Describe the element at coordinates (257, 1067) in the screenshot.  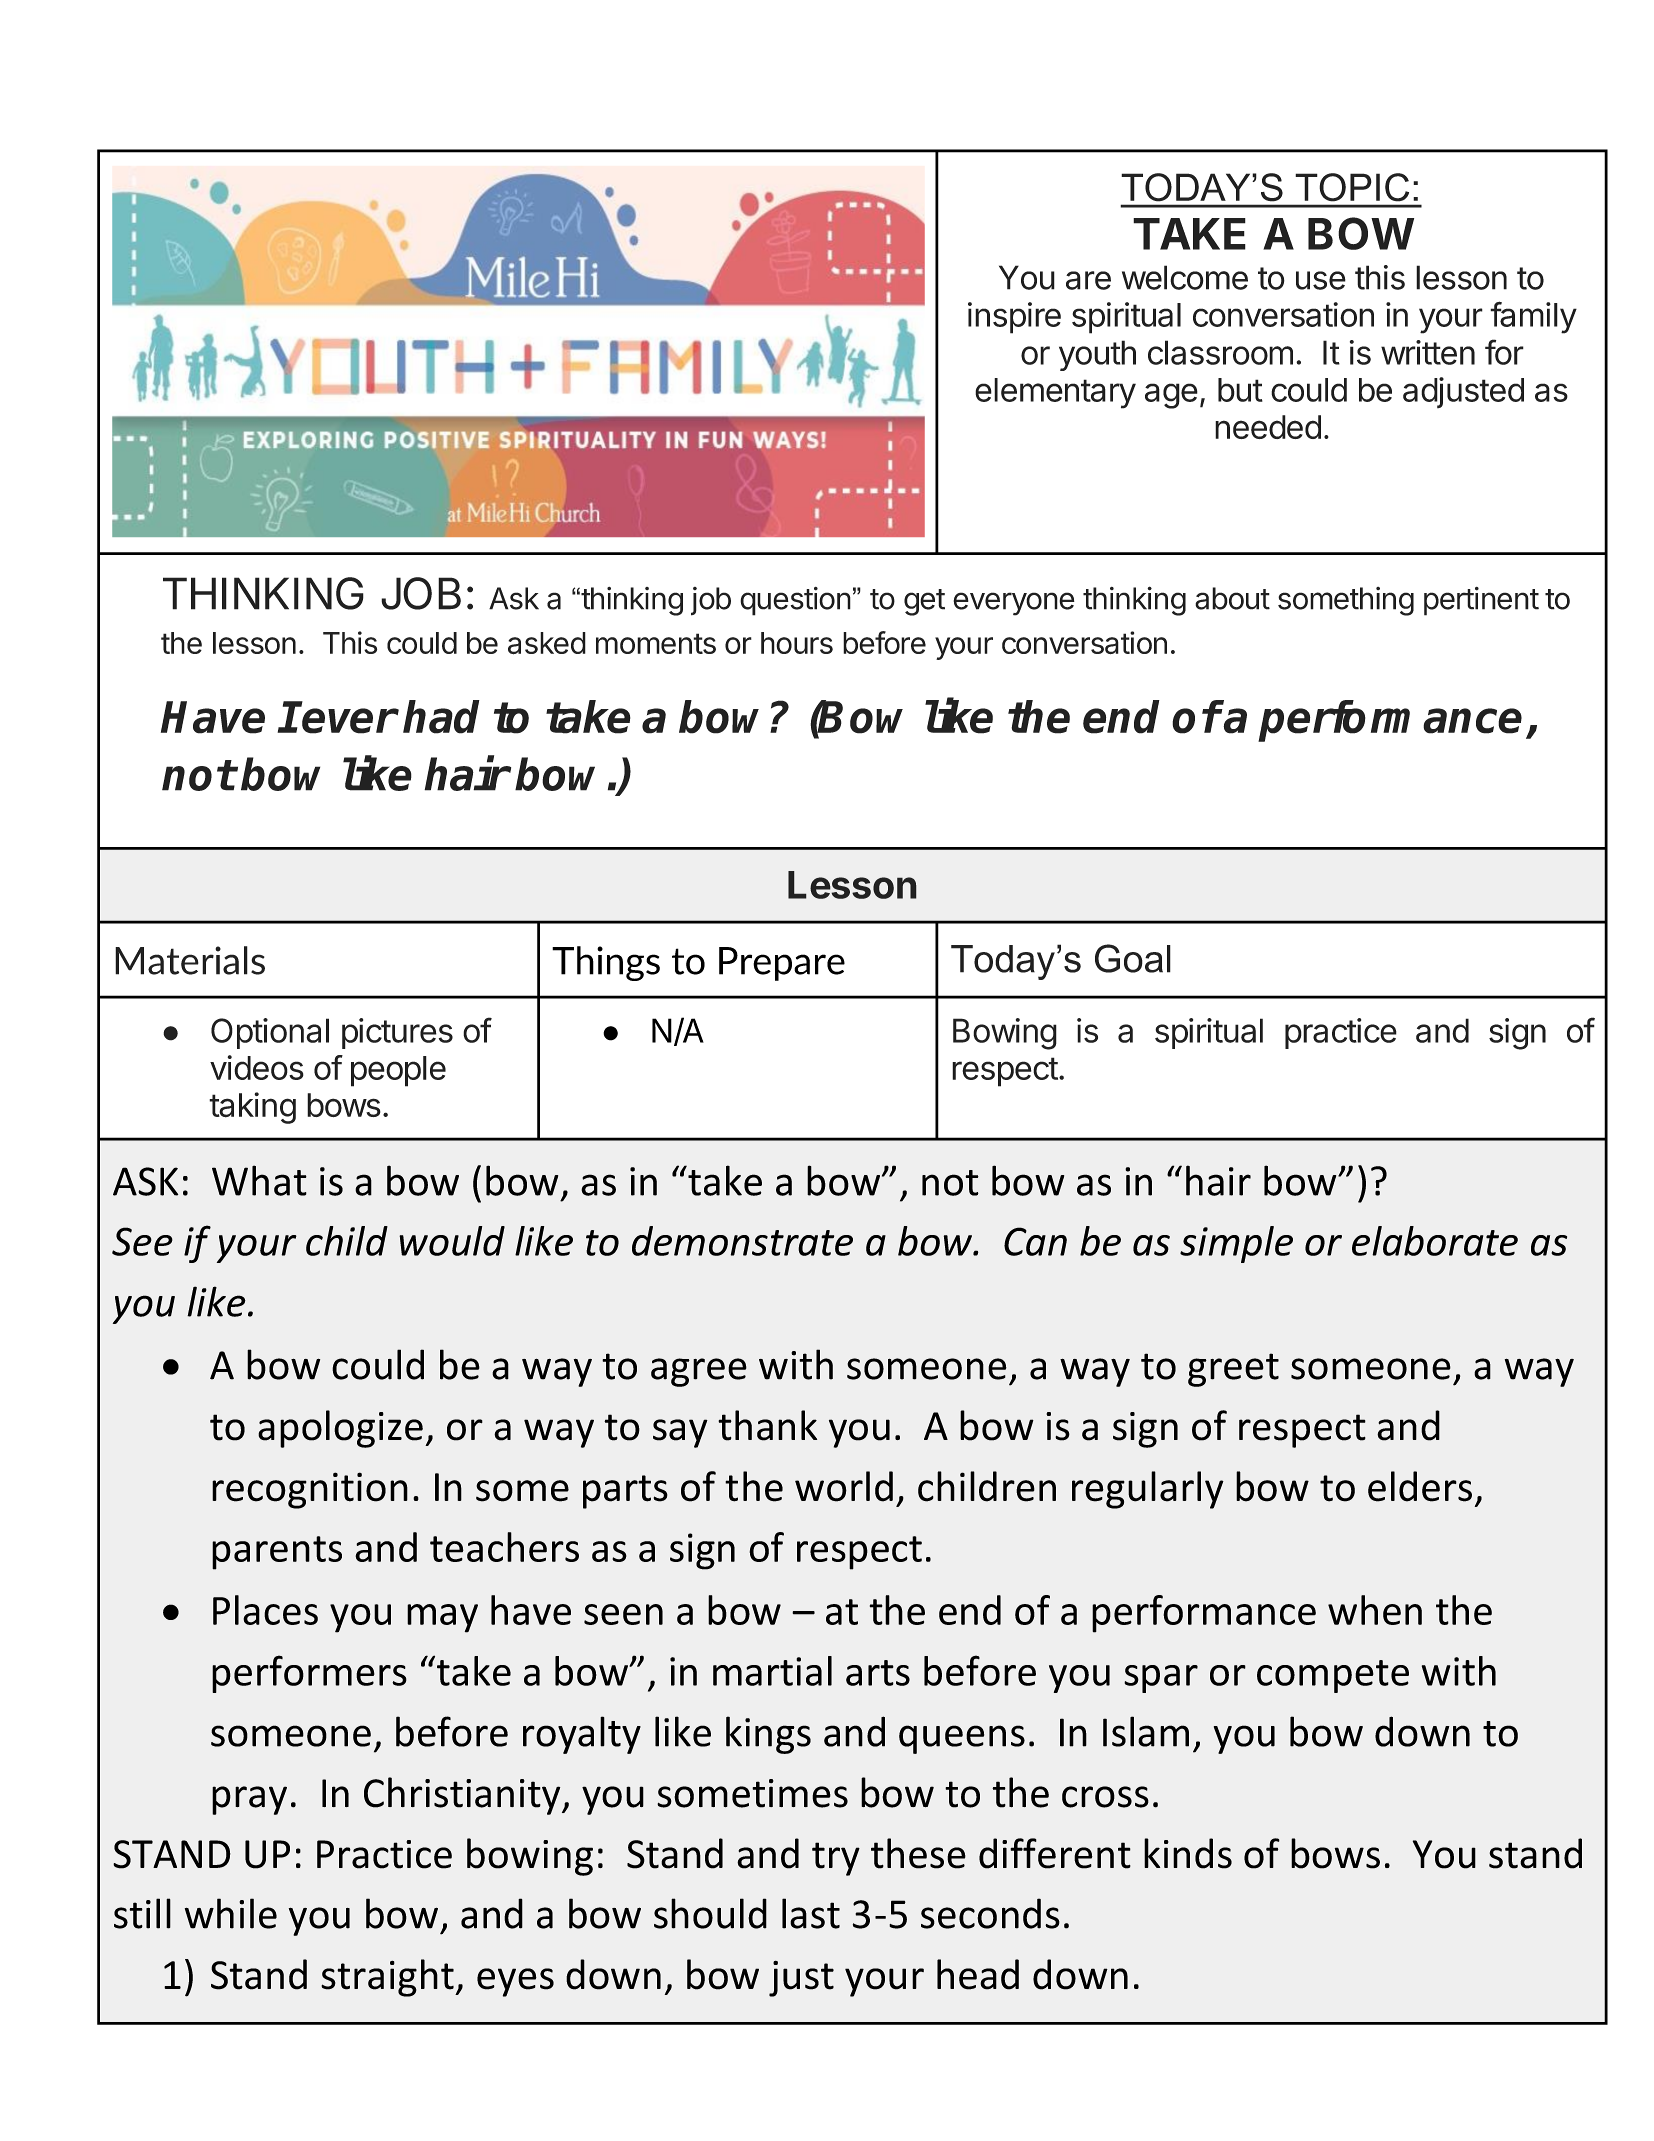
I see `videos` at that location.
